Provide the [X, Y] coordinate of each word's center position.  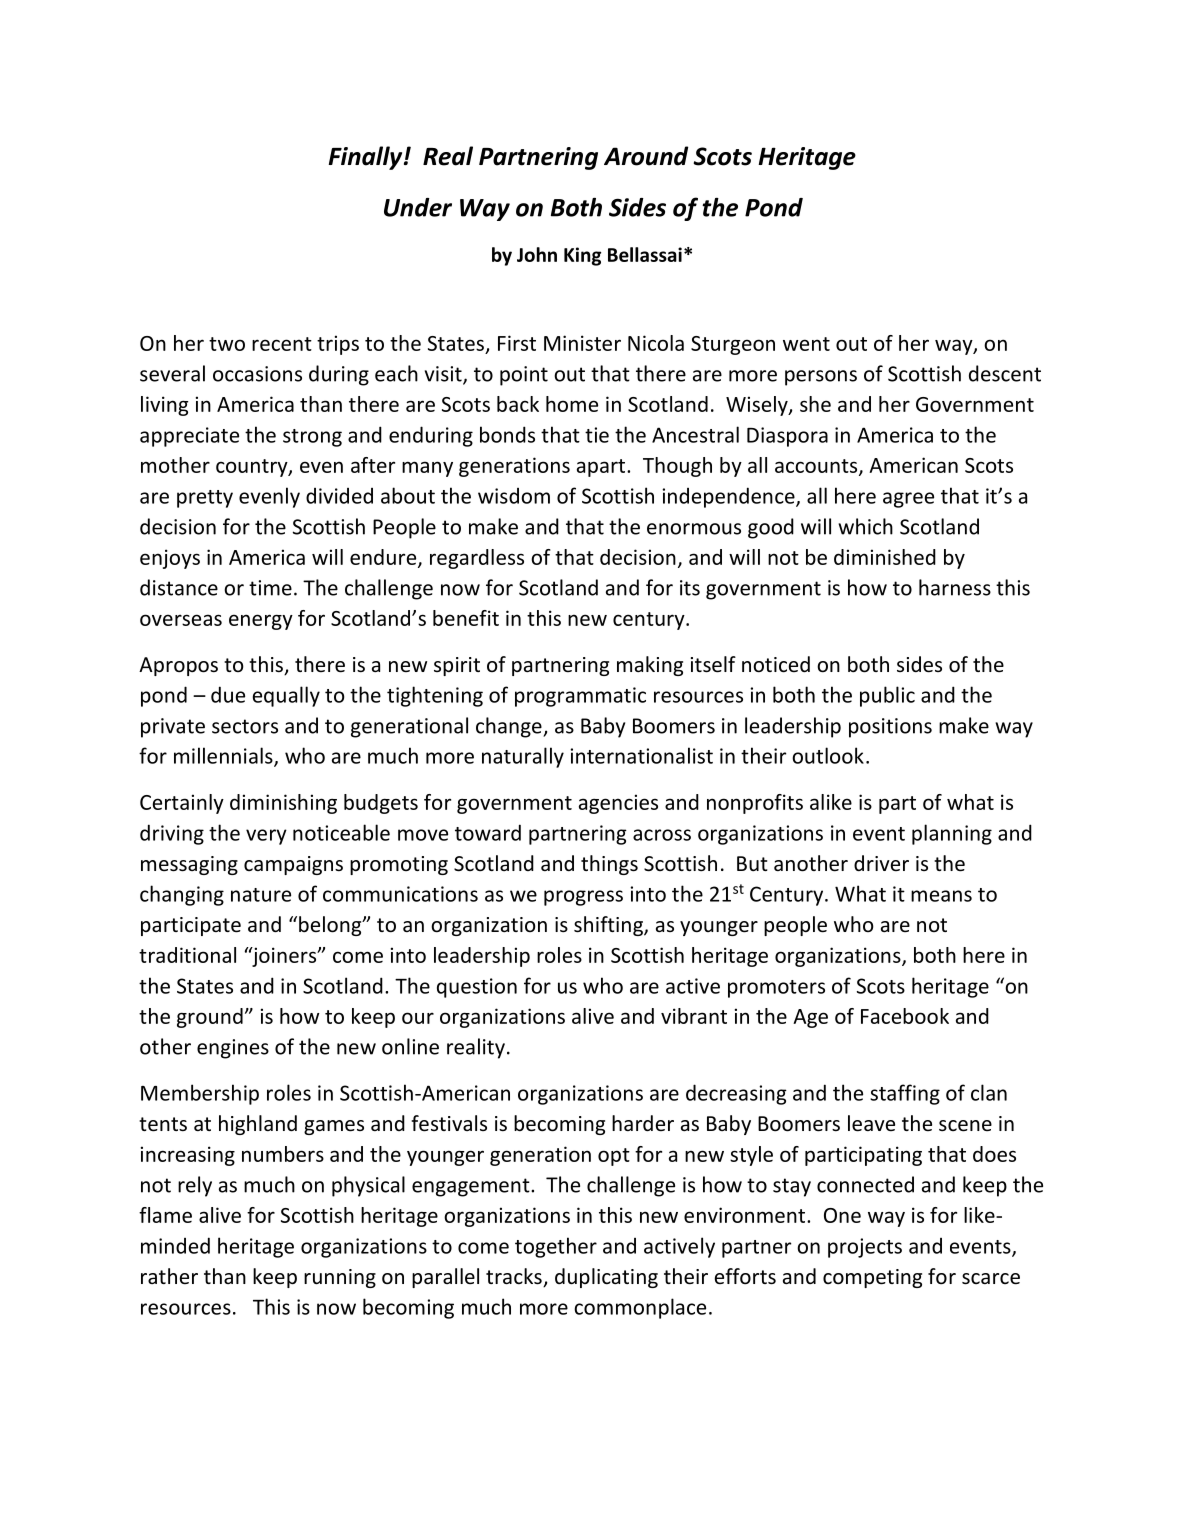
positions [890, 728]
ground [210, 1018]
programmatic [580, 697]
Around [646, 156]
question [477, 988]
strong [312, 438]
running [340, 1278]
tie [597, 435]
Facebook [905, 1016]
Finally [367, 158]
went [806, 344]
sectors [245, 726]
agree [908, 500]
